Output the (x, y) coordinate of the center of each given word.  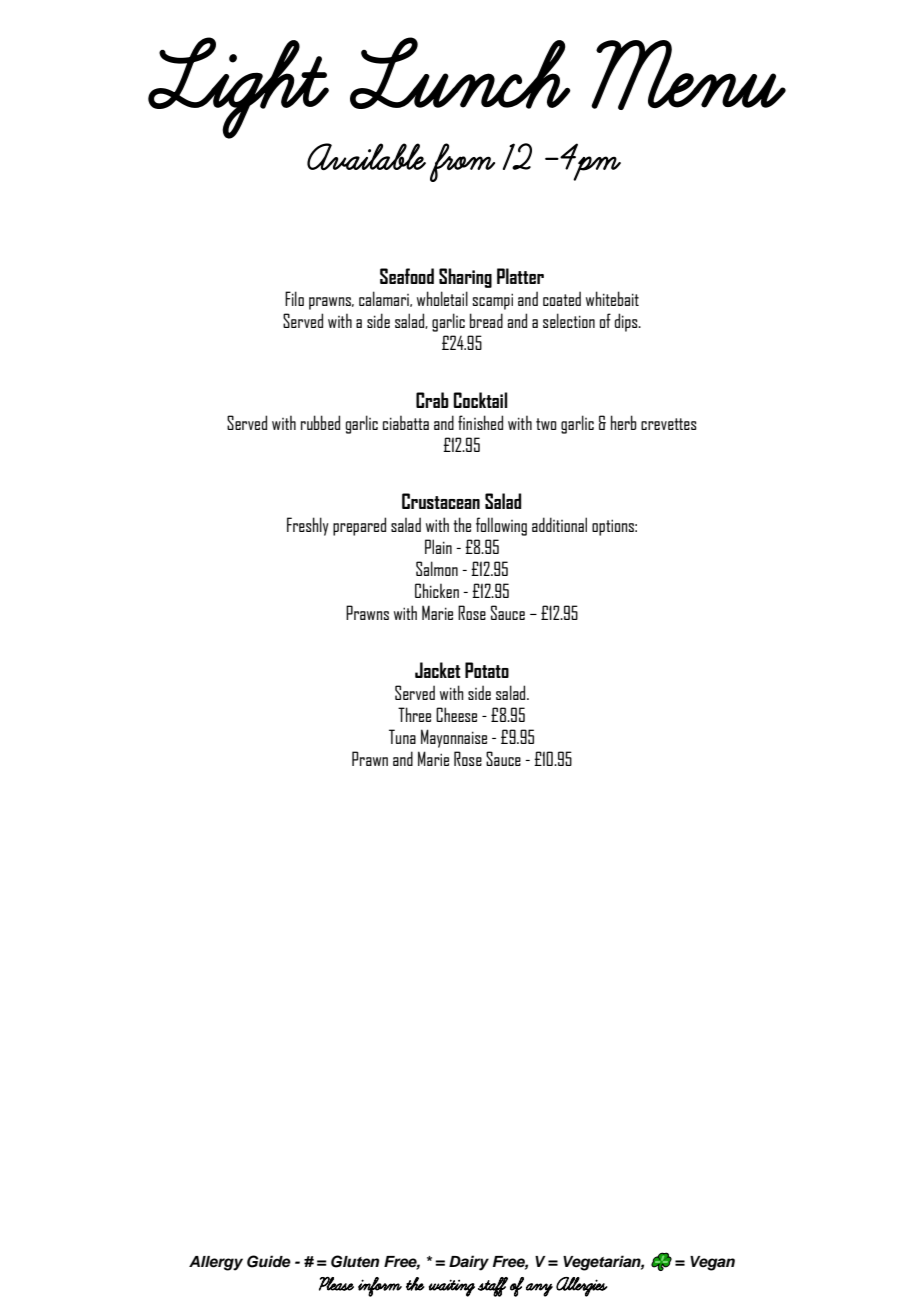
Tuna (402, 736)
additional (559, 524)
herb (624, 422)
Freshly (308, 526)
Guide (269, 1261)
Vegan (712, 1263)
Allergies (582, 1287)
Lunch (460, 73)
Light (238, 88)
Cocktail (480, 400)
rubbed (320, 422)
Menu (688, 75)
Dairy (469, 1263)
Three (414, 714)
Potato (487, 670)
